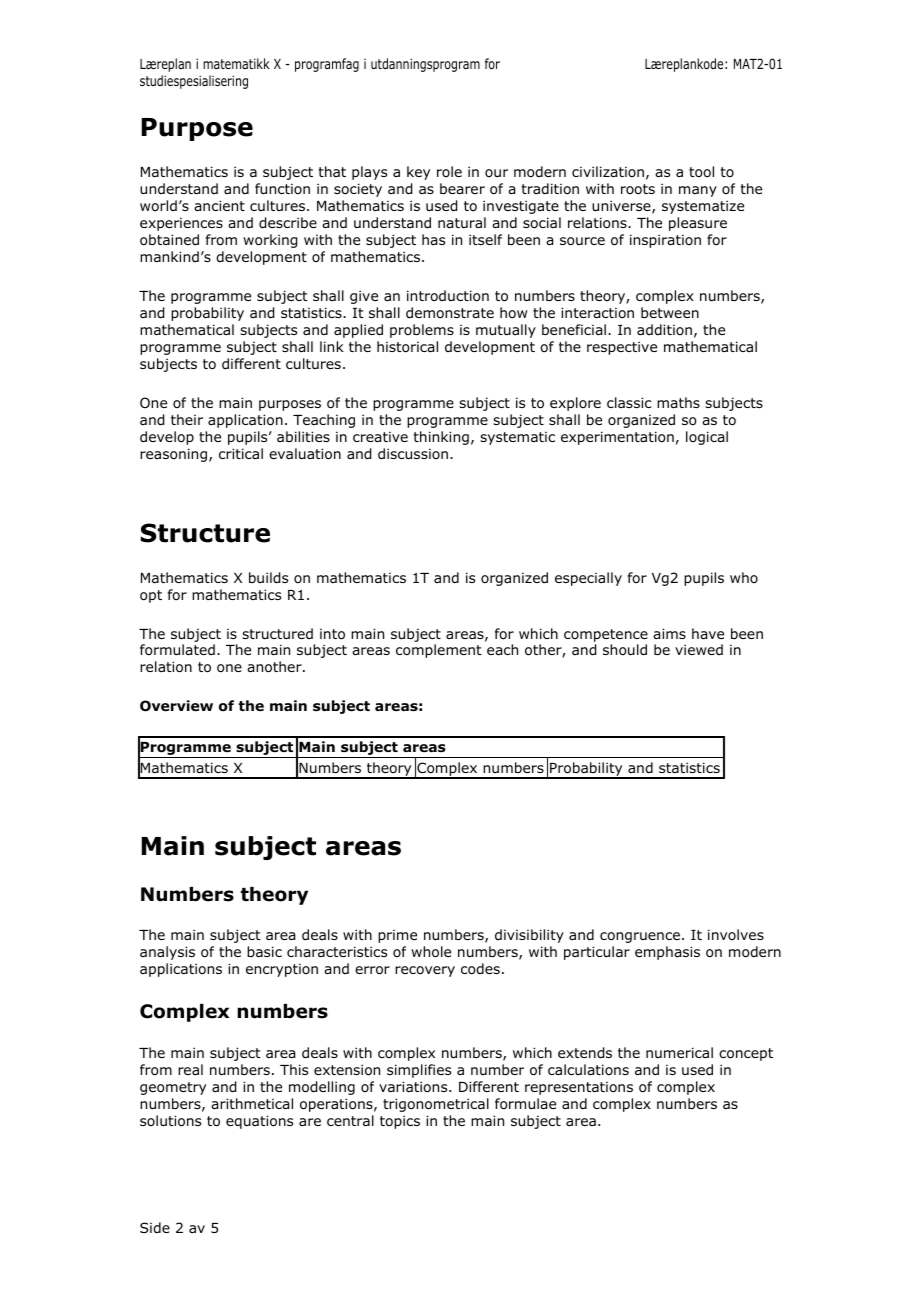 The image size is (924, 1308). What do you see at coordinates (155, 1227) in the image?
I see `Side` at bounding box center [155, 1227].
